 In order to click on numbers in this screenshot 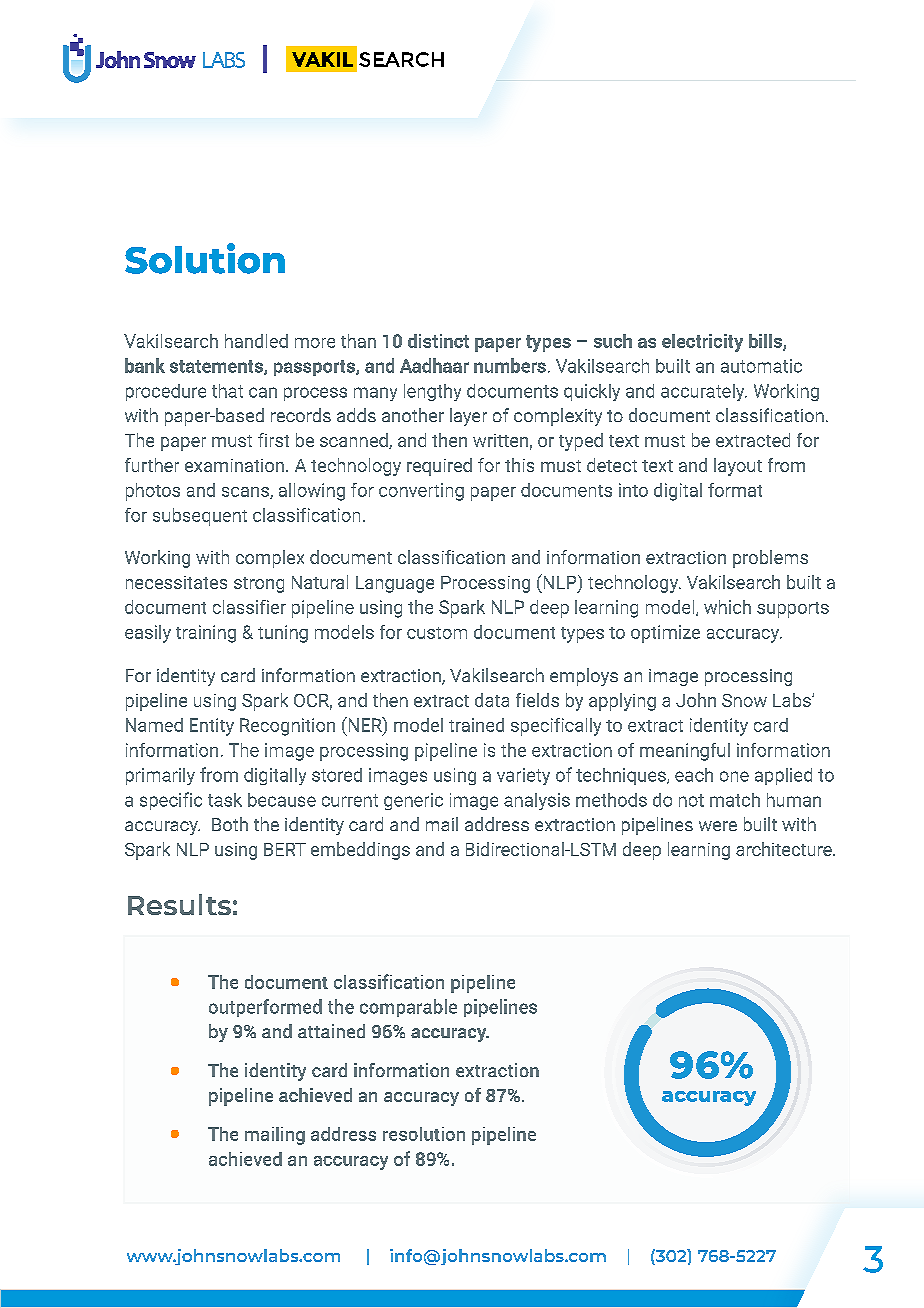, I will do `click(510, 365)`.
